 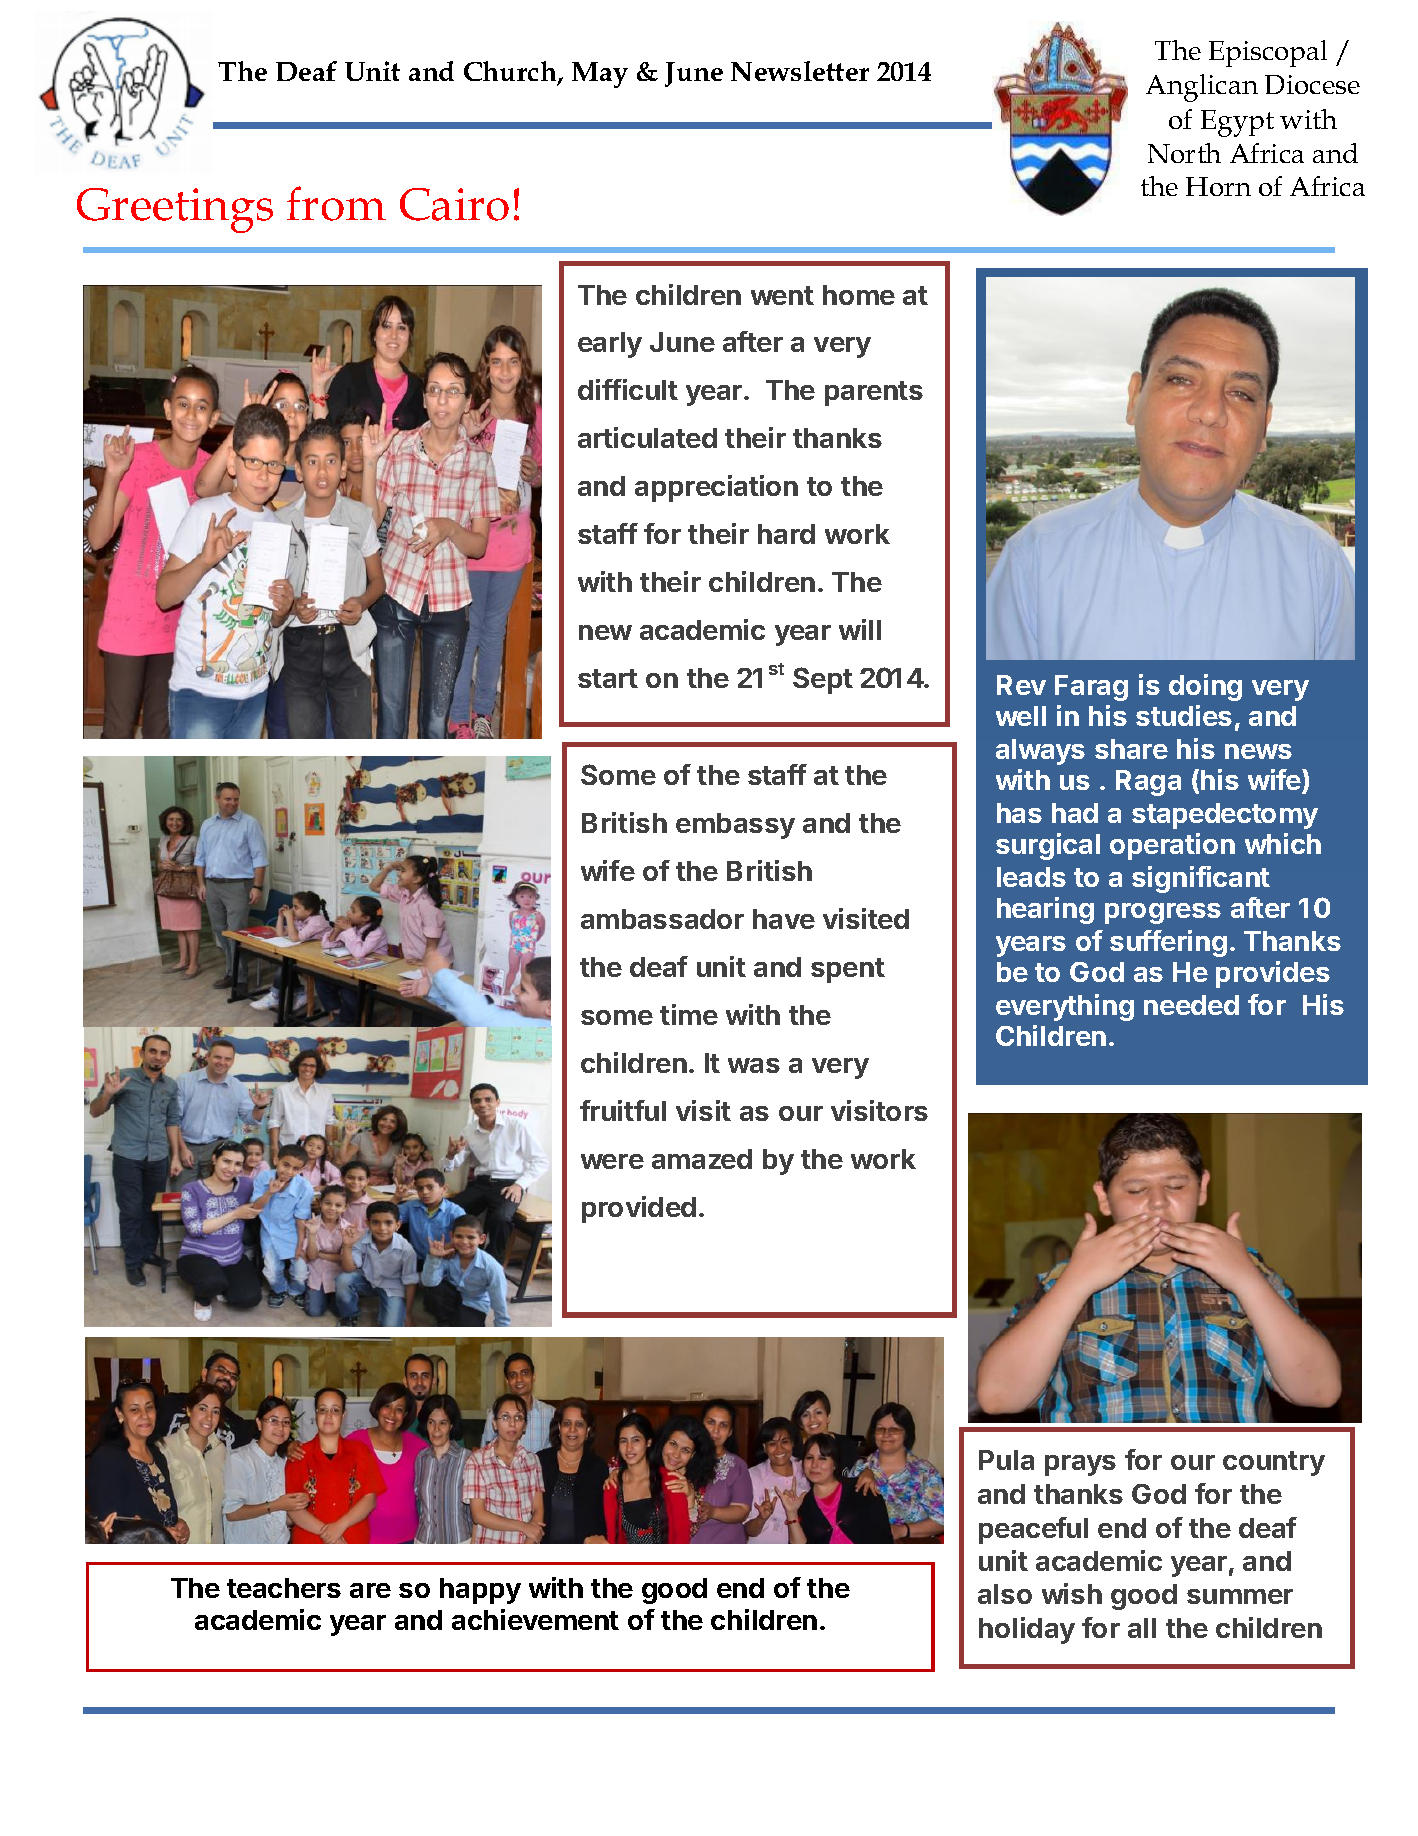 I want to click on teachers, so click(x=284, y=1588).
